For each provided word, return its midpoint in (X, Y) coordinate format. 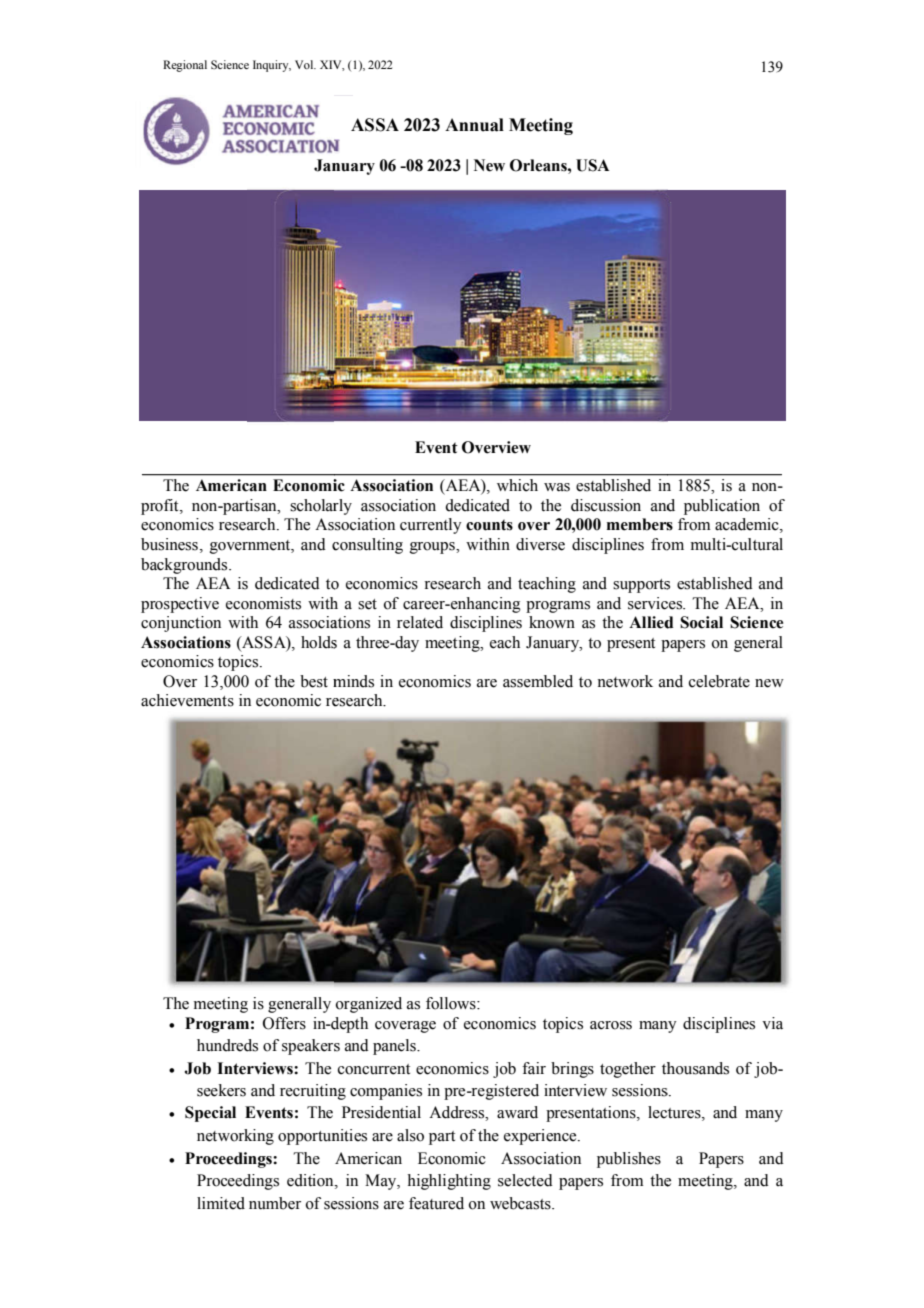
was (557, 487)
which (517, 485)
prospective (180, 605)
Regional (185, 66)
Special (210, 1114)
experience (541, 1137)
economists (263, 603)
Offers (284, 1023)
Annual (474, 125)
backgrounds (185, 566)
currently (431, 526)
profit (161, 507)
